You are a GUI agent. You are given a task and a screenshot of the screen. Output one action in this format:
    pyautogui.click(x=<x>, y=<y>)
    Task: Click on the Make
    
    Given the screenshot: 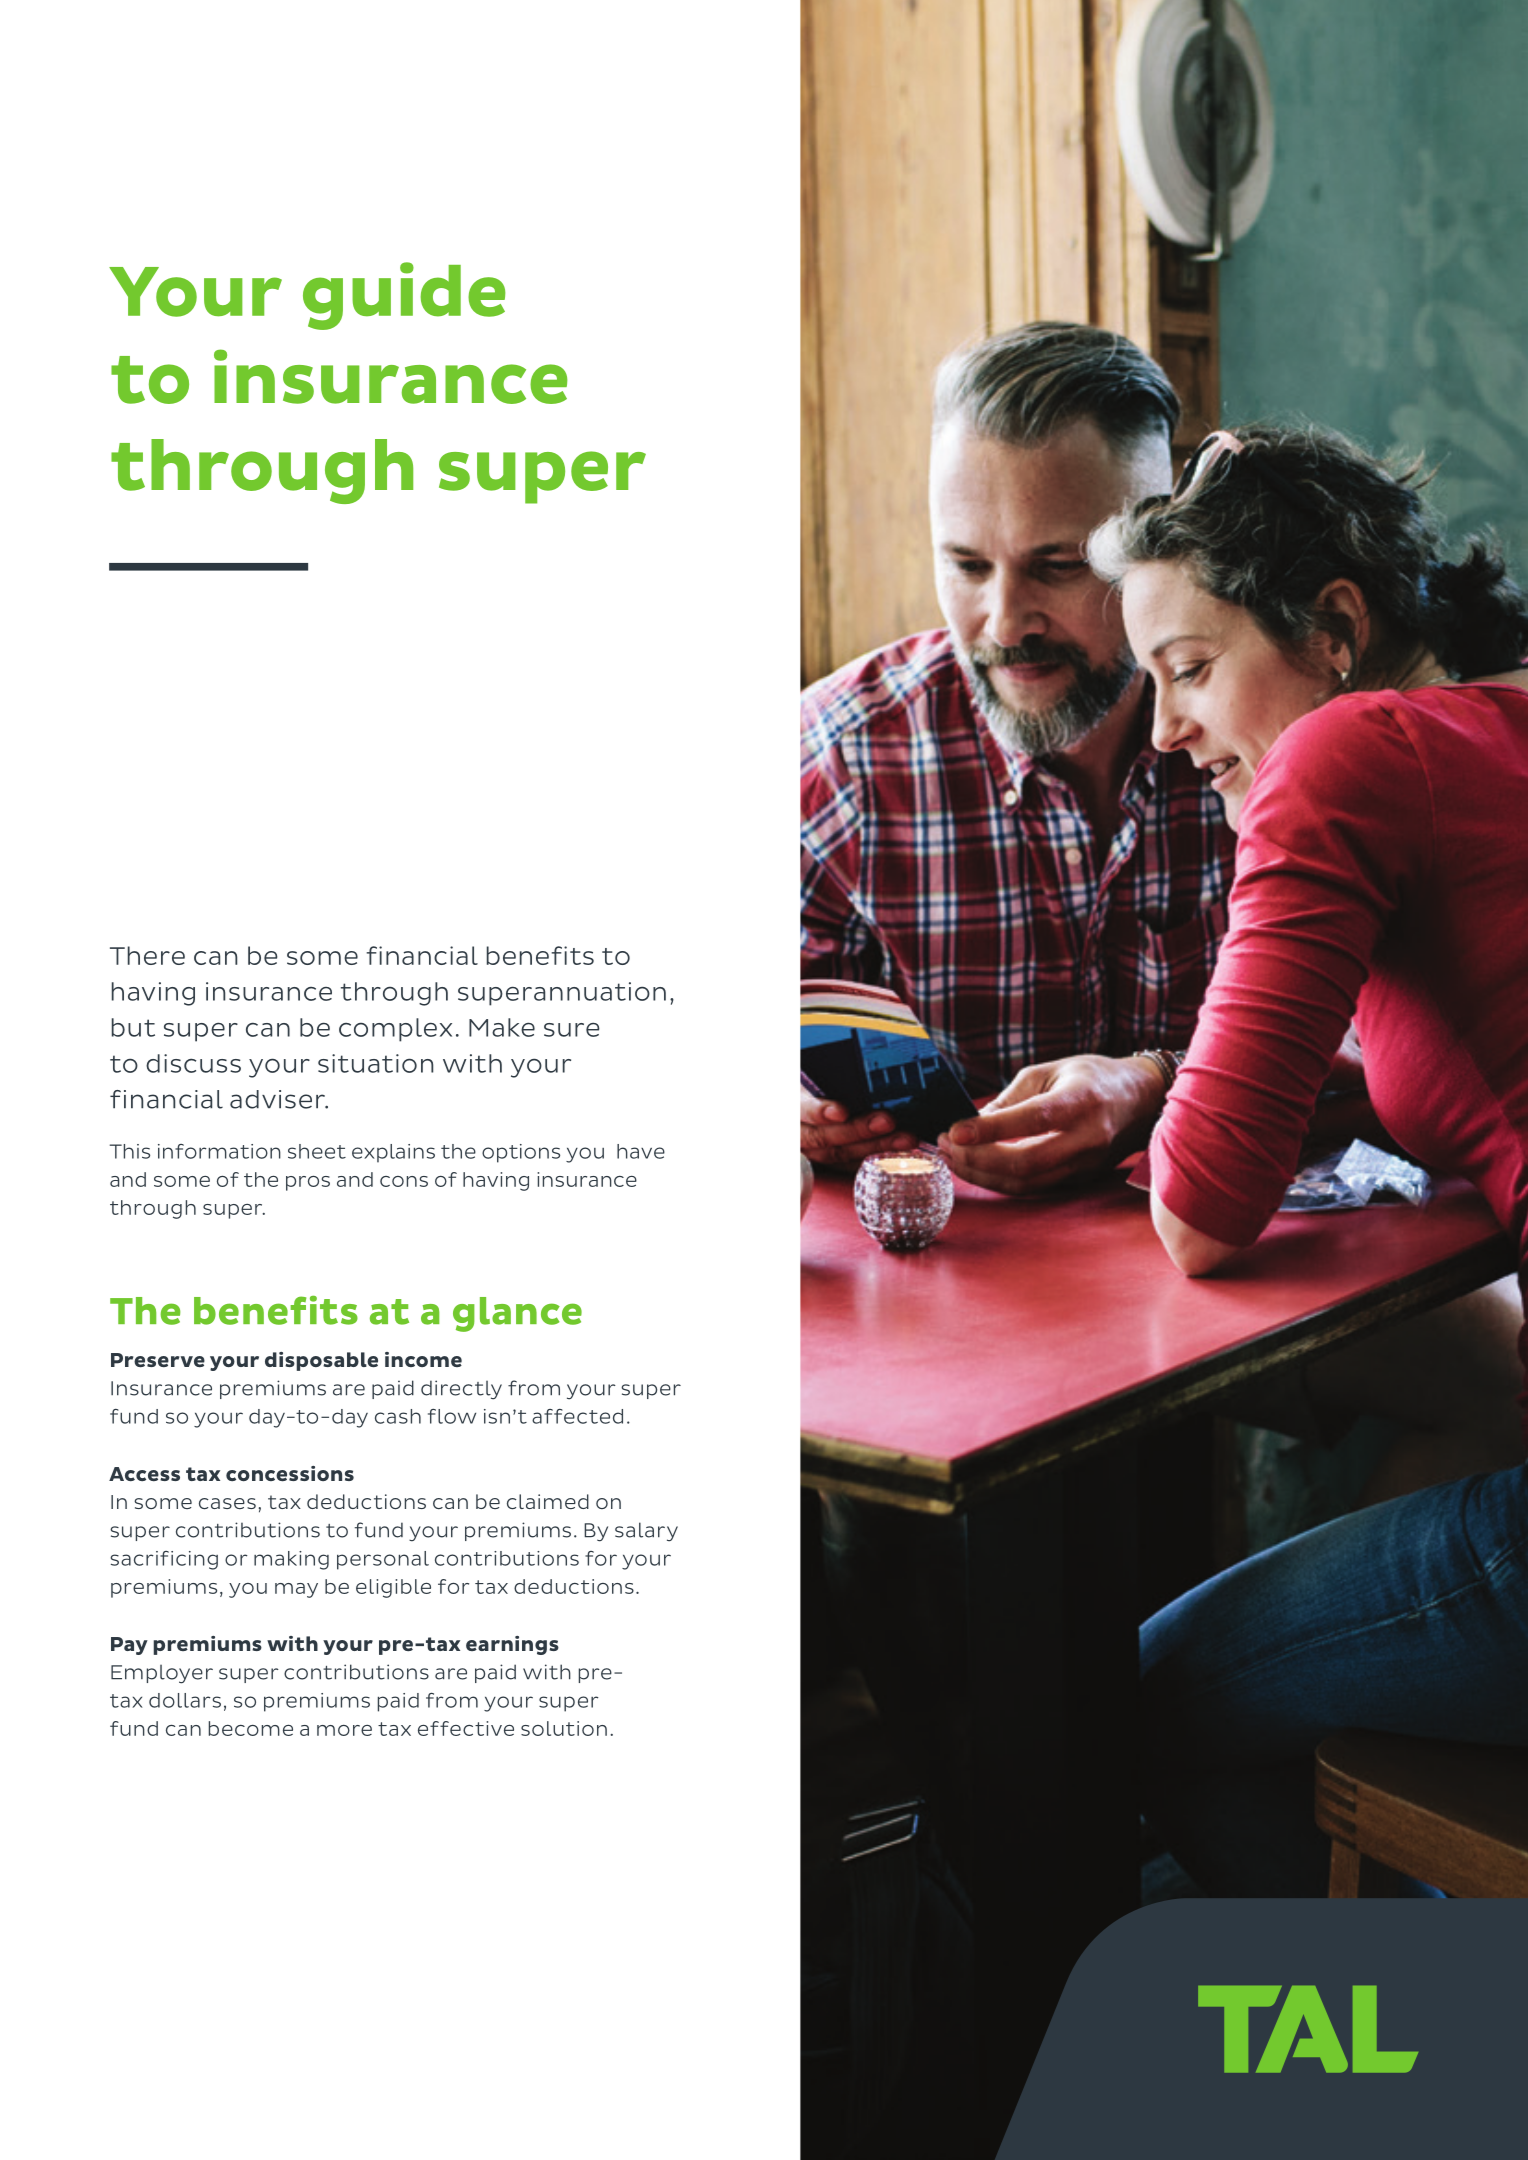 What is the action you would take?
    pyautogui.click(x=502, y=1027)
